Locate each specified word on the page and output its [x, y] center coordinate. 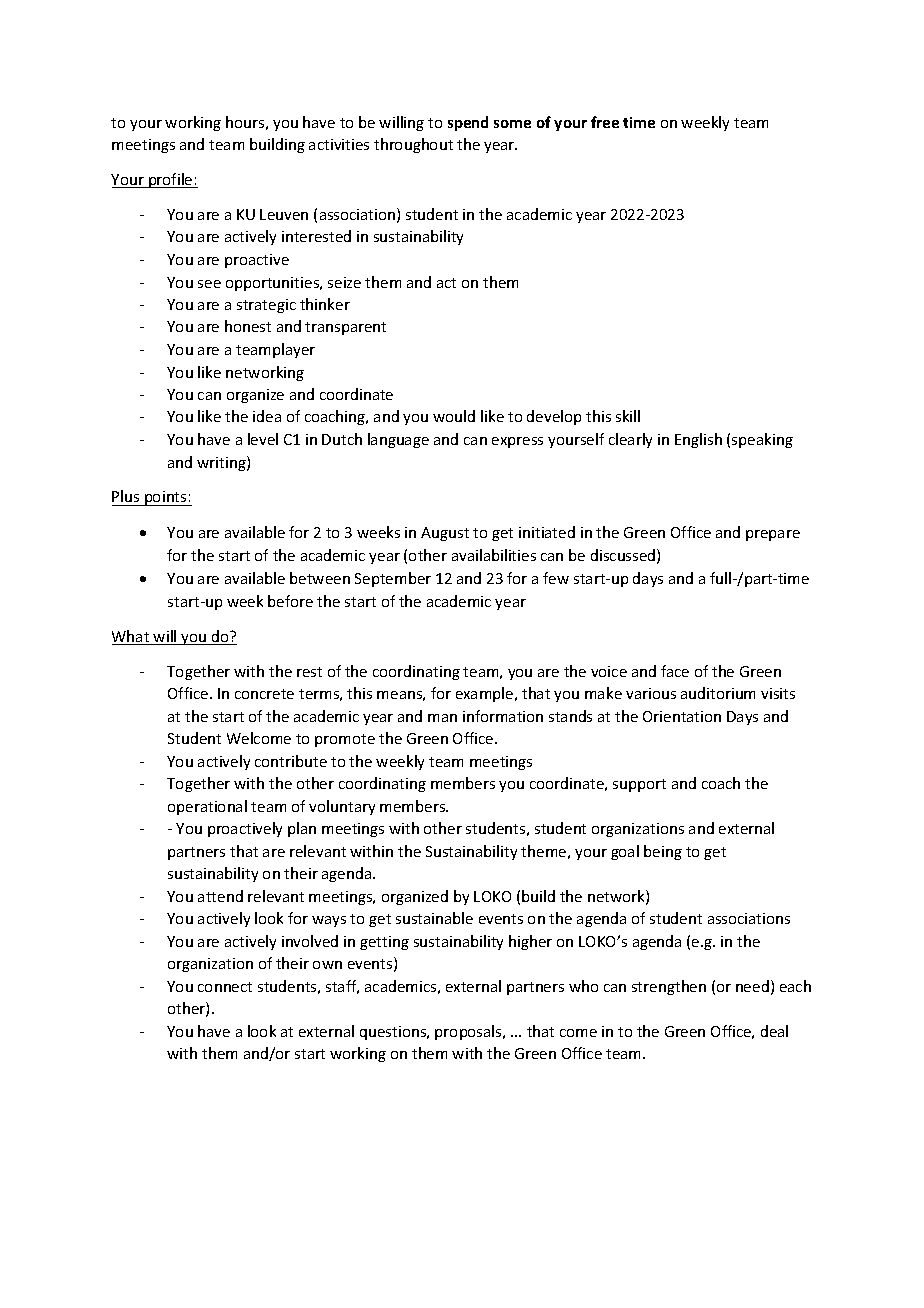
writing [222, 463]
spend [468, 123]
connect [225, 987]
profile [171, 180]
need [752, 986]
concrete [264, 694]
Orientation [682, 716]
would [454, 416]
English [698, 440]
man [442, 718]
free [605, 122]
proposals [469, 1032]
